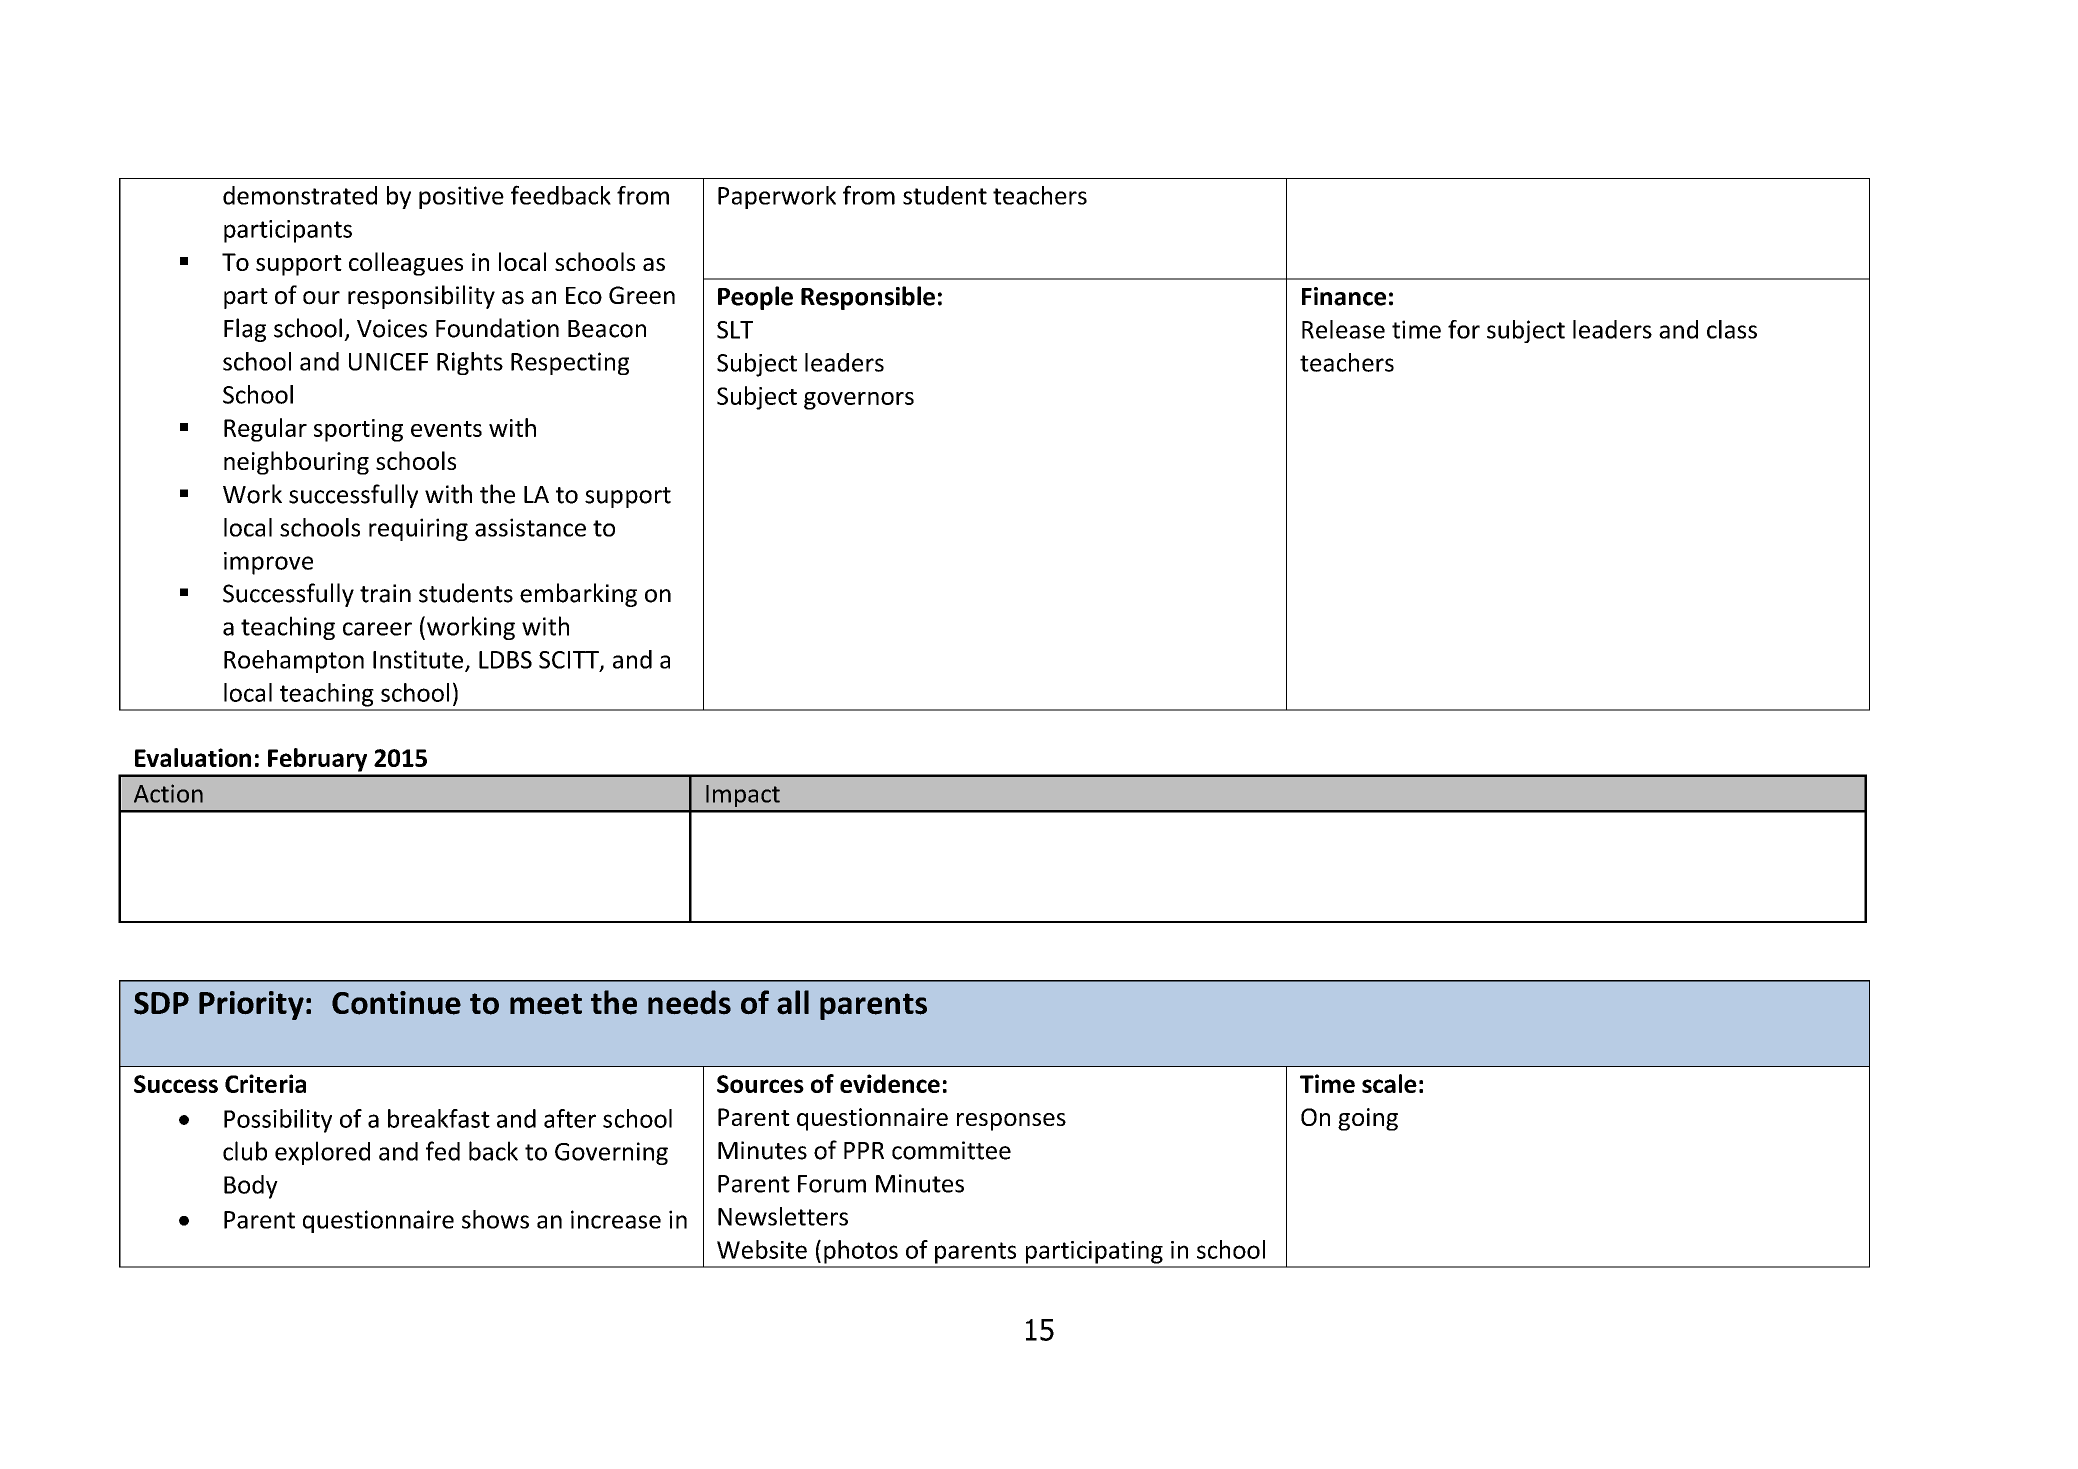 The image size is (2078, 1469). What do you see at coordinates (832, 1184) in the page?
I see `Forum` at bounding box center [832, 1184].
